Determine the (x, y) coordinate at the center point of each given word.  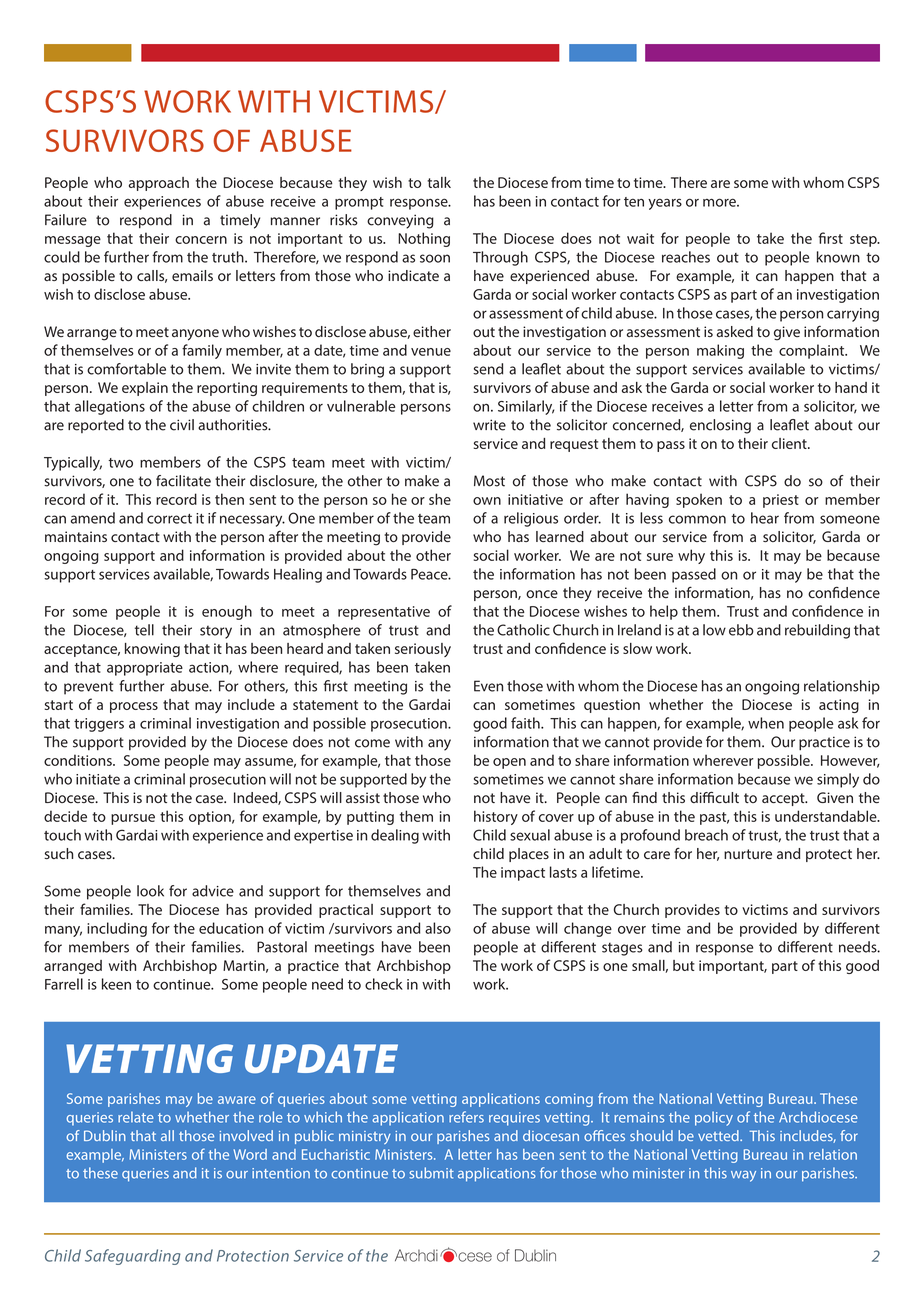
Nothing (424, 239)
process (134, 707)
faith (526, 723)
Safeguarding (133, 1257)
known (838, 257)
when (766, 723)
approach (159, 184)
